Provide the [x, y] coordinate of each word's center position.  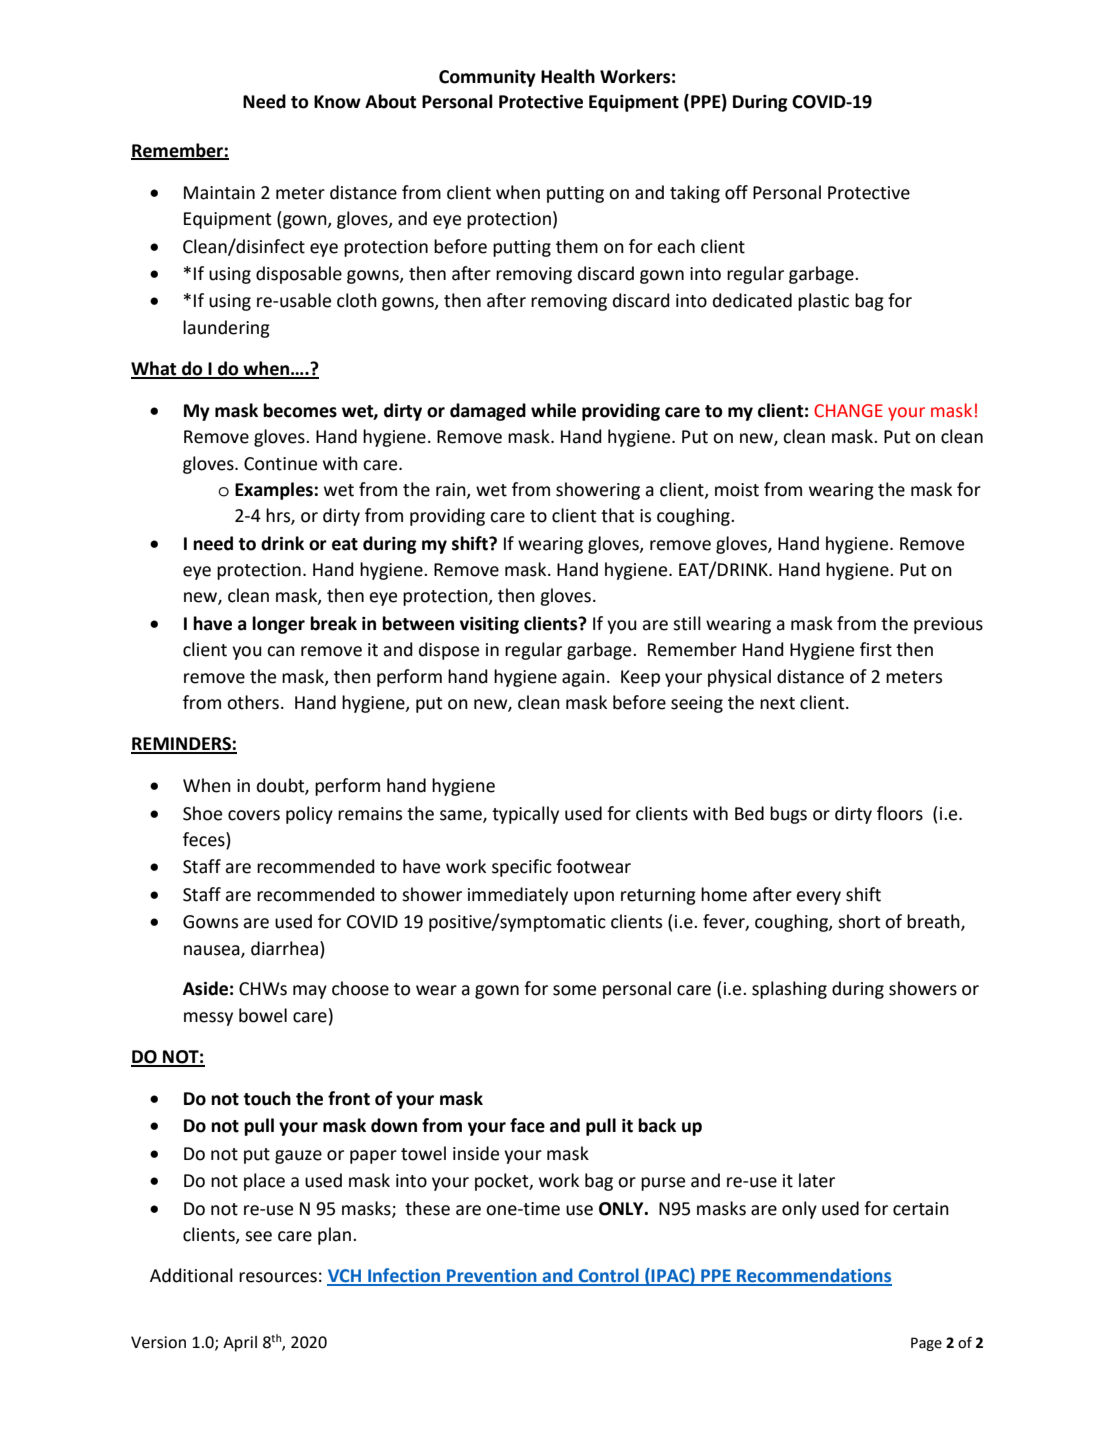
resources [278, 1277]
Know [337, 102]
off [736, 192]
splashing [789, 990]
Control [608, 1276]
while [553, 410]
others [253, 702]
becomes [300, 410]
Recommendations [813, 1276]
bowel [263, 1015]
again [583, 678]
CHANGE [848, 411]
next [777, 703]
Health [568, 76]
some [574, 990]
